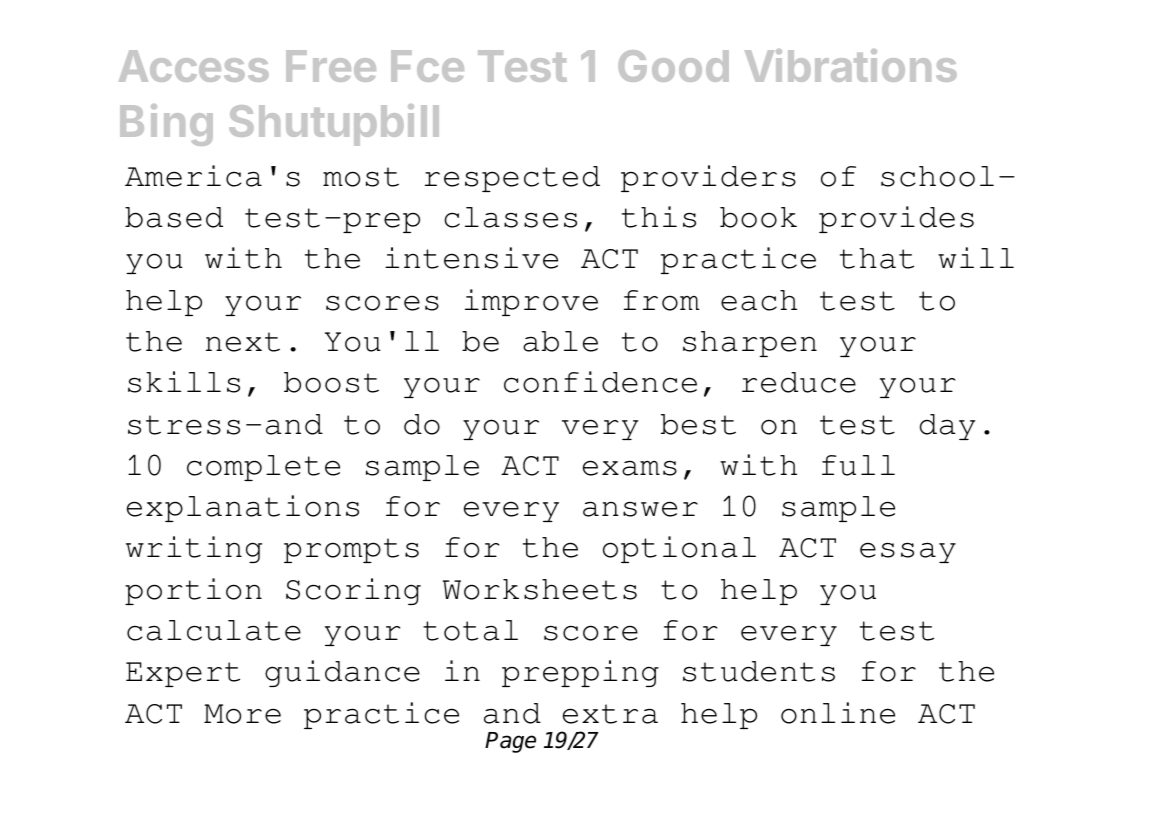  Describe the element at coordinates (838, 713) in the screenshot. I see `online` at that location.
